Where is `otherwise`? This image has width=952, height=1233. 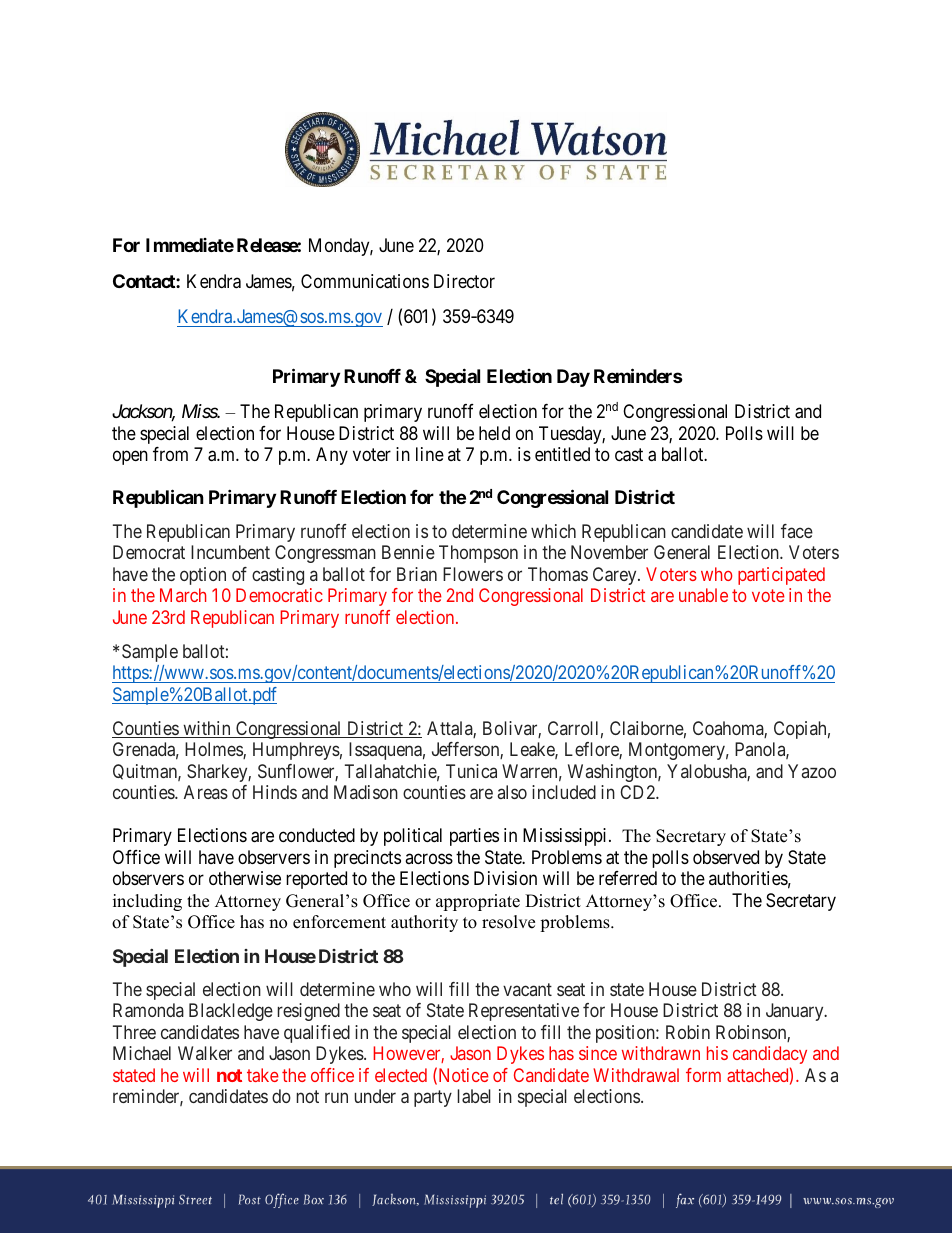
otherwise is located at coordinates (245, 878).
